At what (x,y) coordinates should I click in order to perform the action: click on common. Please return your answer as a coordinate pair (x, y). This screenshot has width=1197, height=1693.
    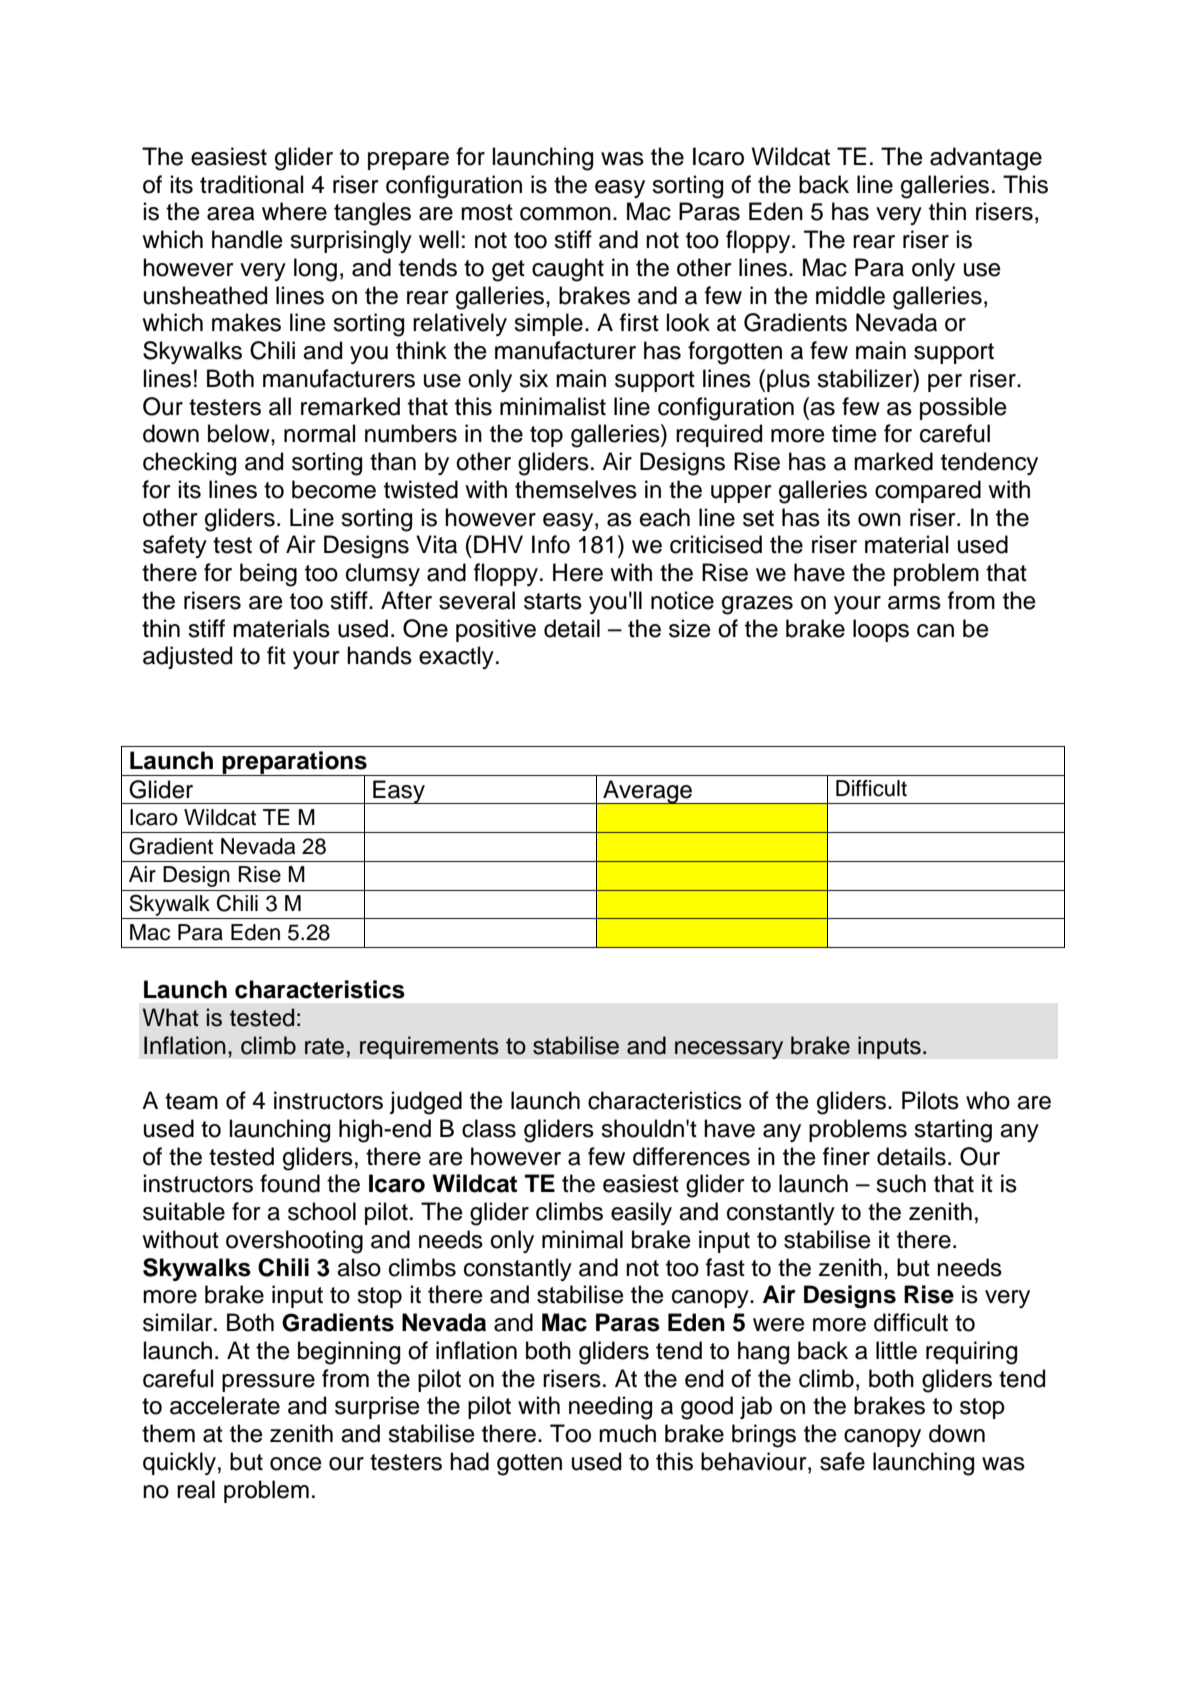
    Looking at the image, I should click on (565, 214).
